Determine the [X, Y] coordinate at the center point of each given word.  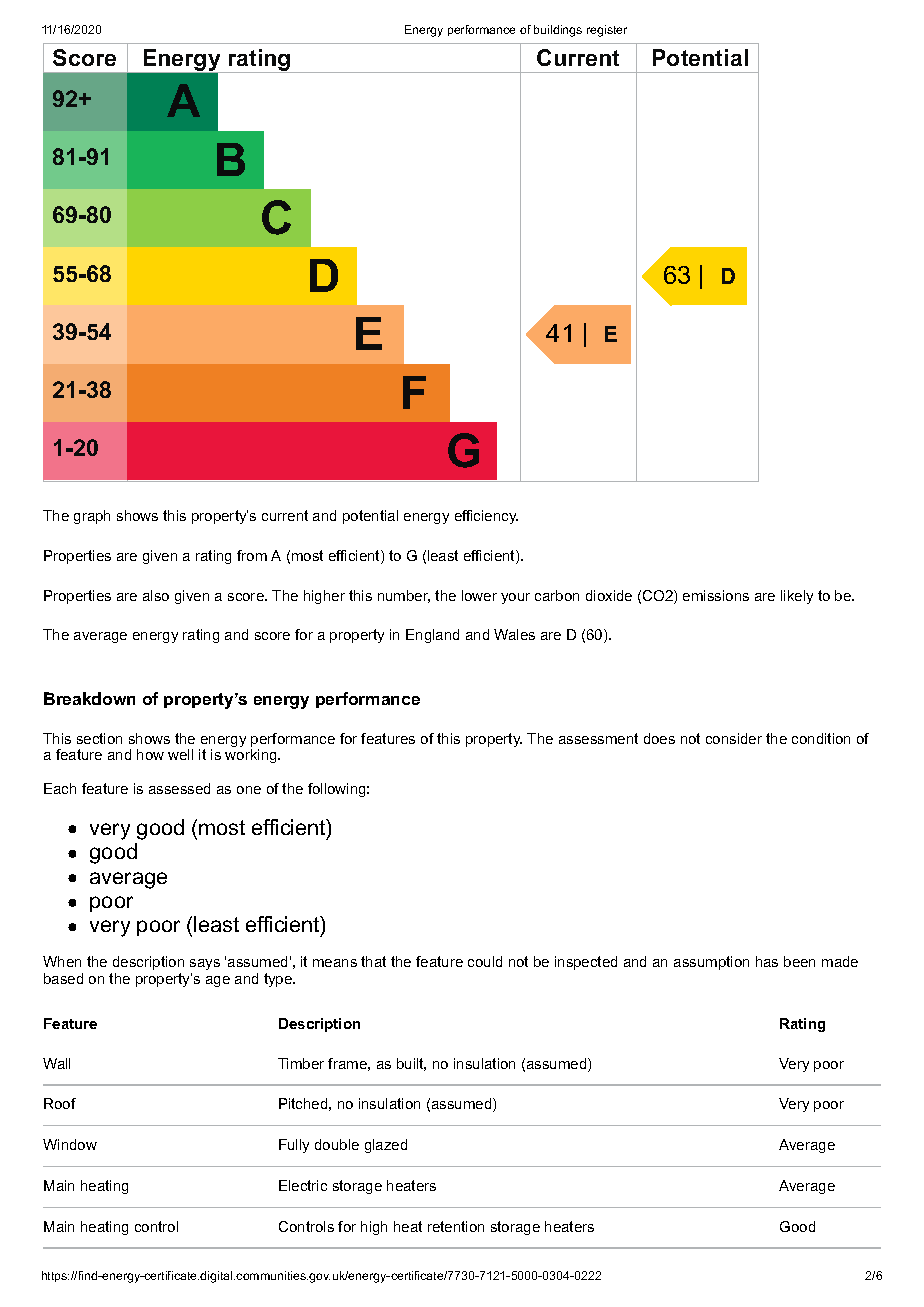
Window [70, 1144]
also [156, 595]
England [432, 636]
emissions [716, 595]
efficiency [486, 517]
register [607, 31]
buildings [558, 31]
